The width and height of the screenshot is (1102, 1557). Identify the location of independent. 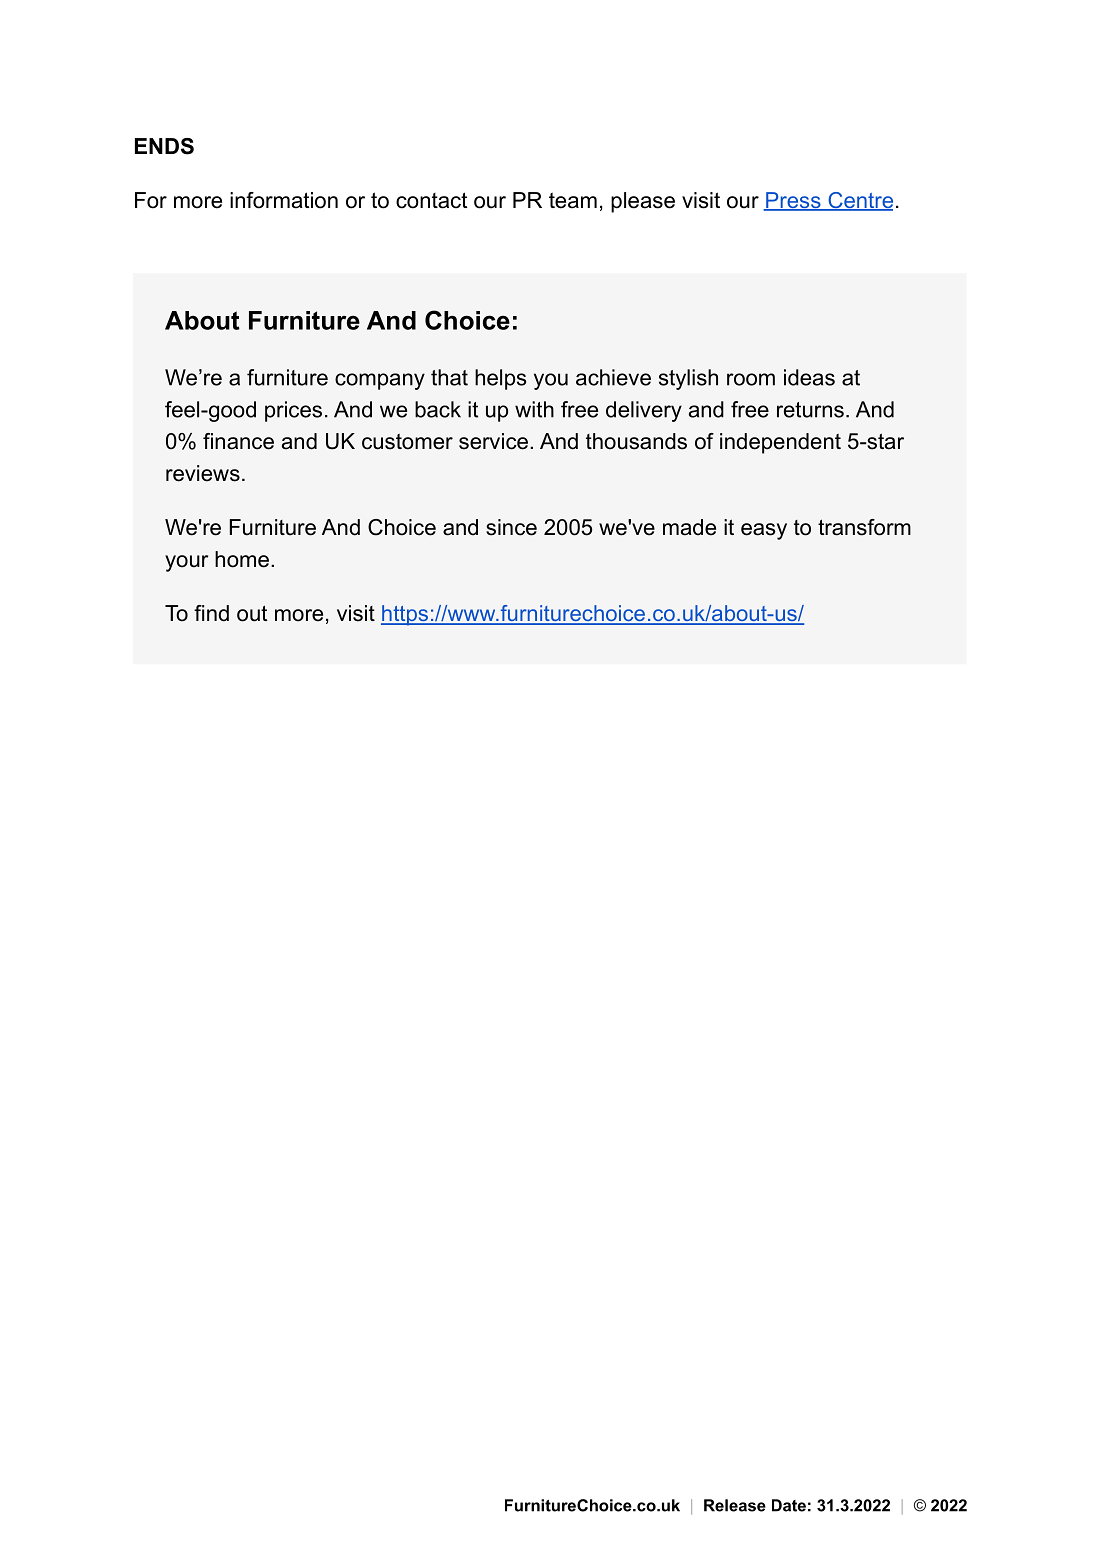
(780, 443).
